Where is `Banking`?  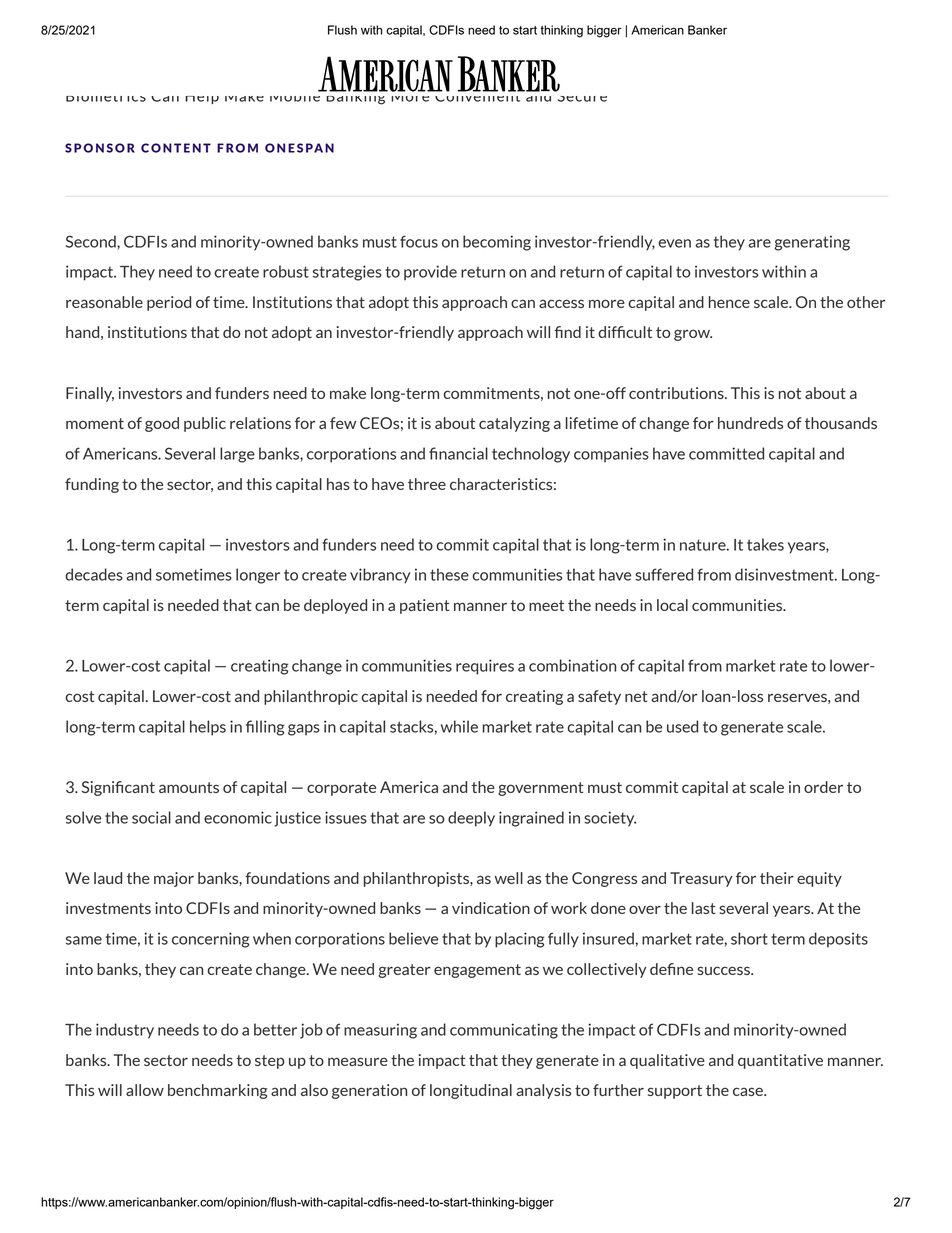 Banking is located at coordinates (356, 96).
